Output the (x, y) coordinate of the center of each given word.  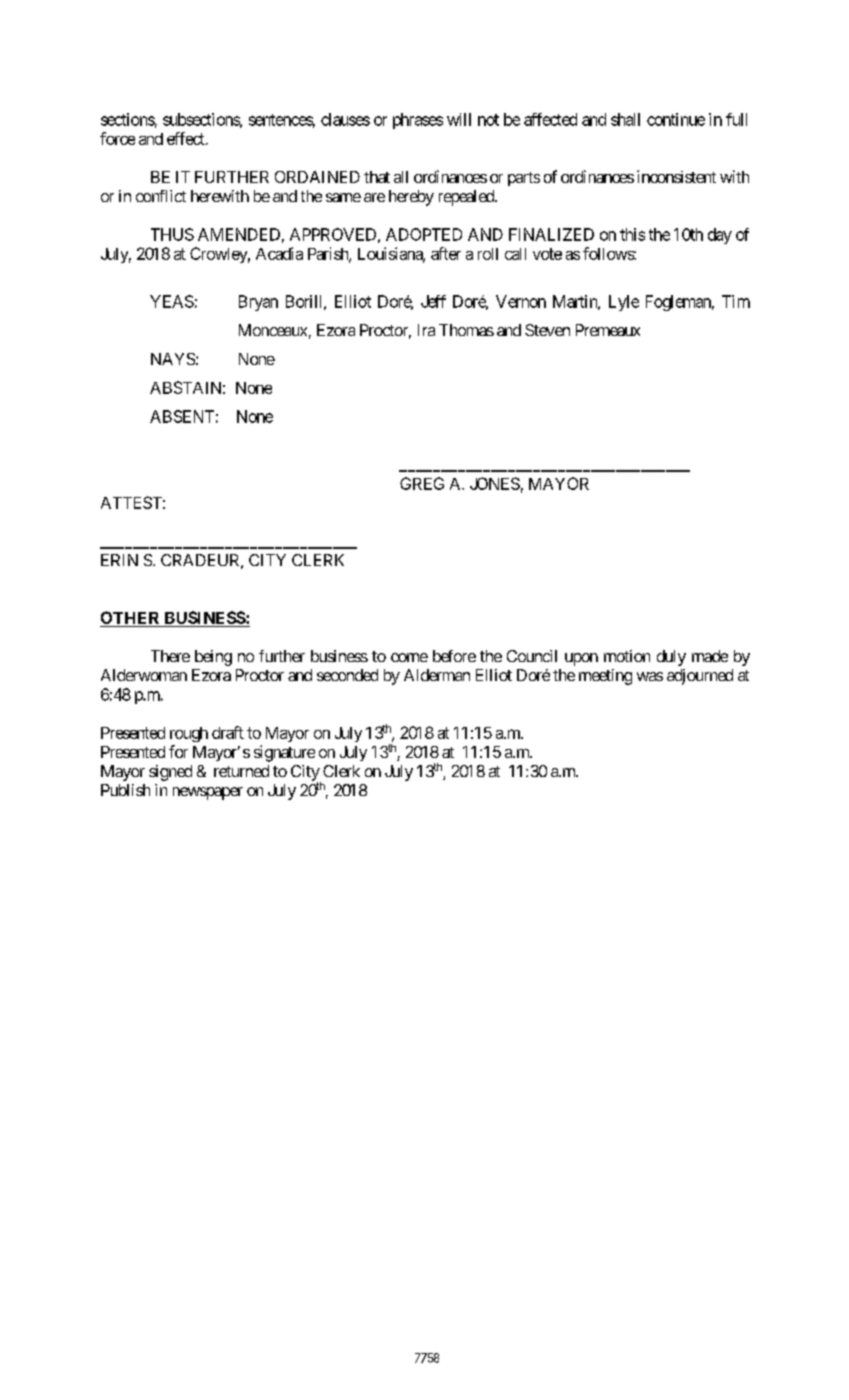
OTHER (131, 619)
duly (671, 658)
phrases (418, 121)
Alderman (437, 675)
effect (187, 138)
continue (676, 119)
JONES (495, 483)
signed (170, 773)
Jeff (433, 301)
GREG (422, 483)
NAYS (173, 359)
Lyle (624, 303)
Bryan (258, 303)
